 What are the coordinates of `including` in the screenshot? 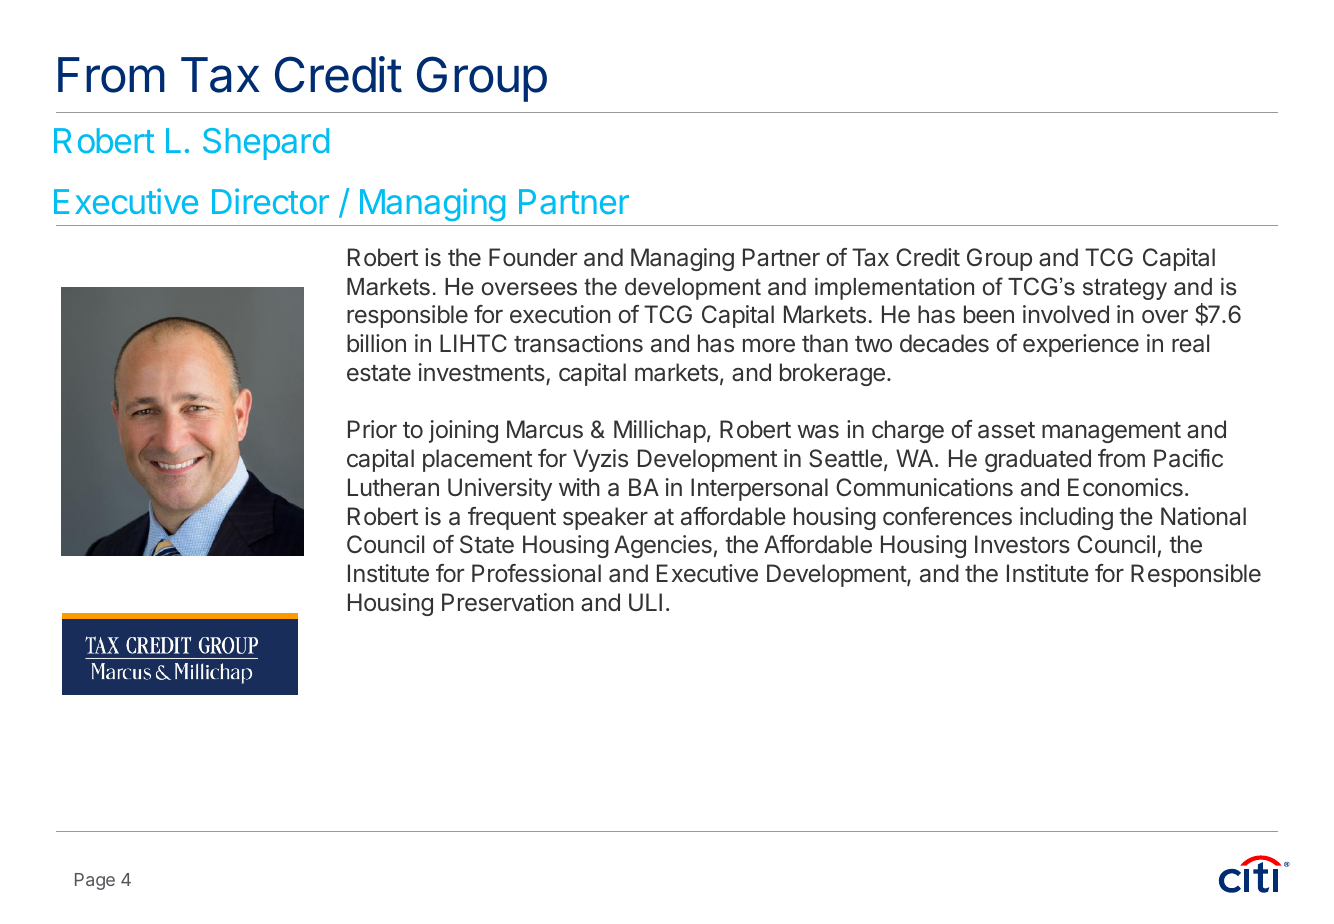 It's located at (1066, 518).
